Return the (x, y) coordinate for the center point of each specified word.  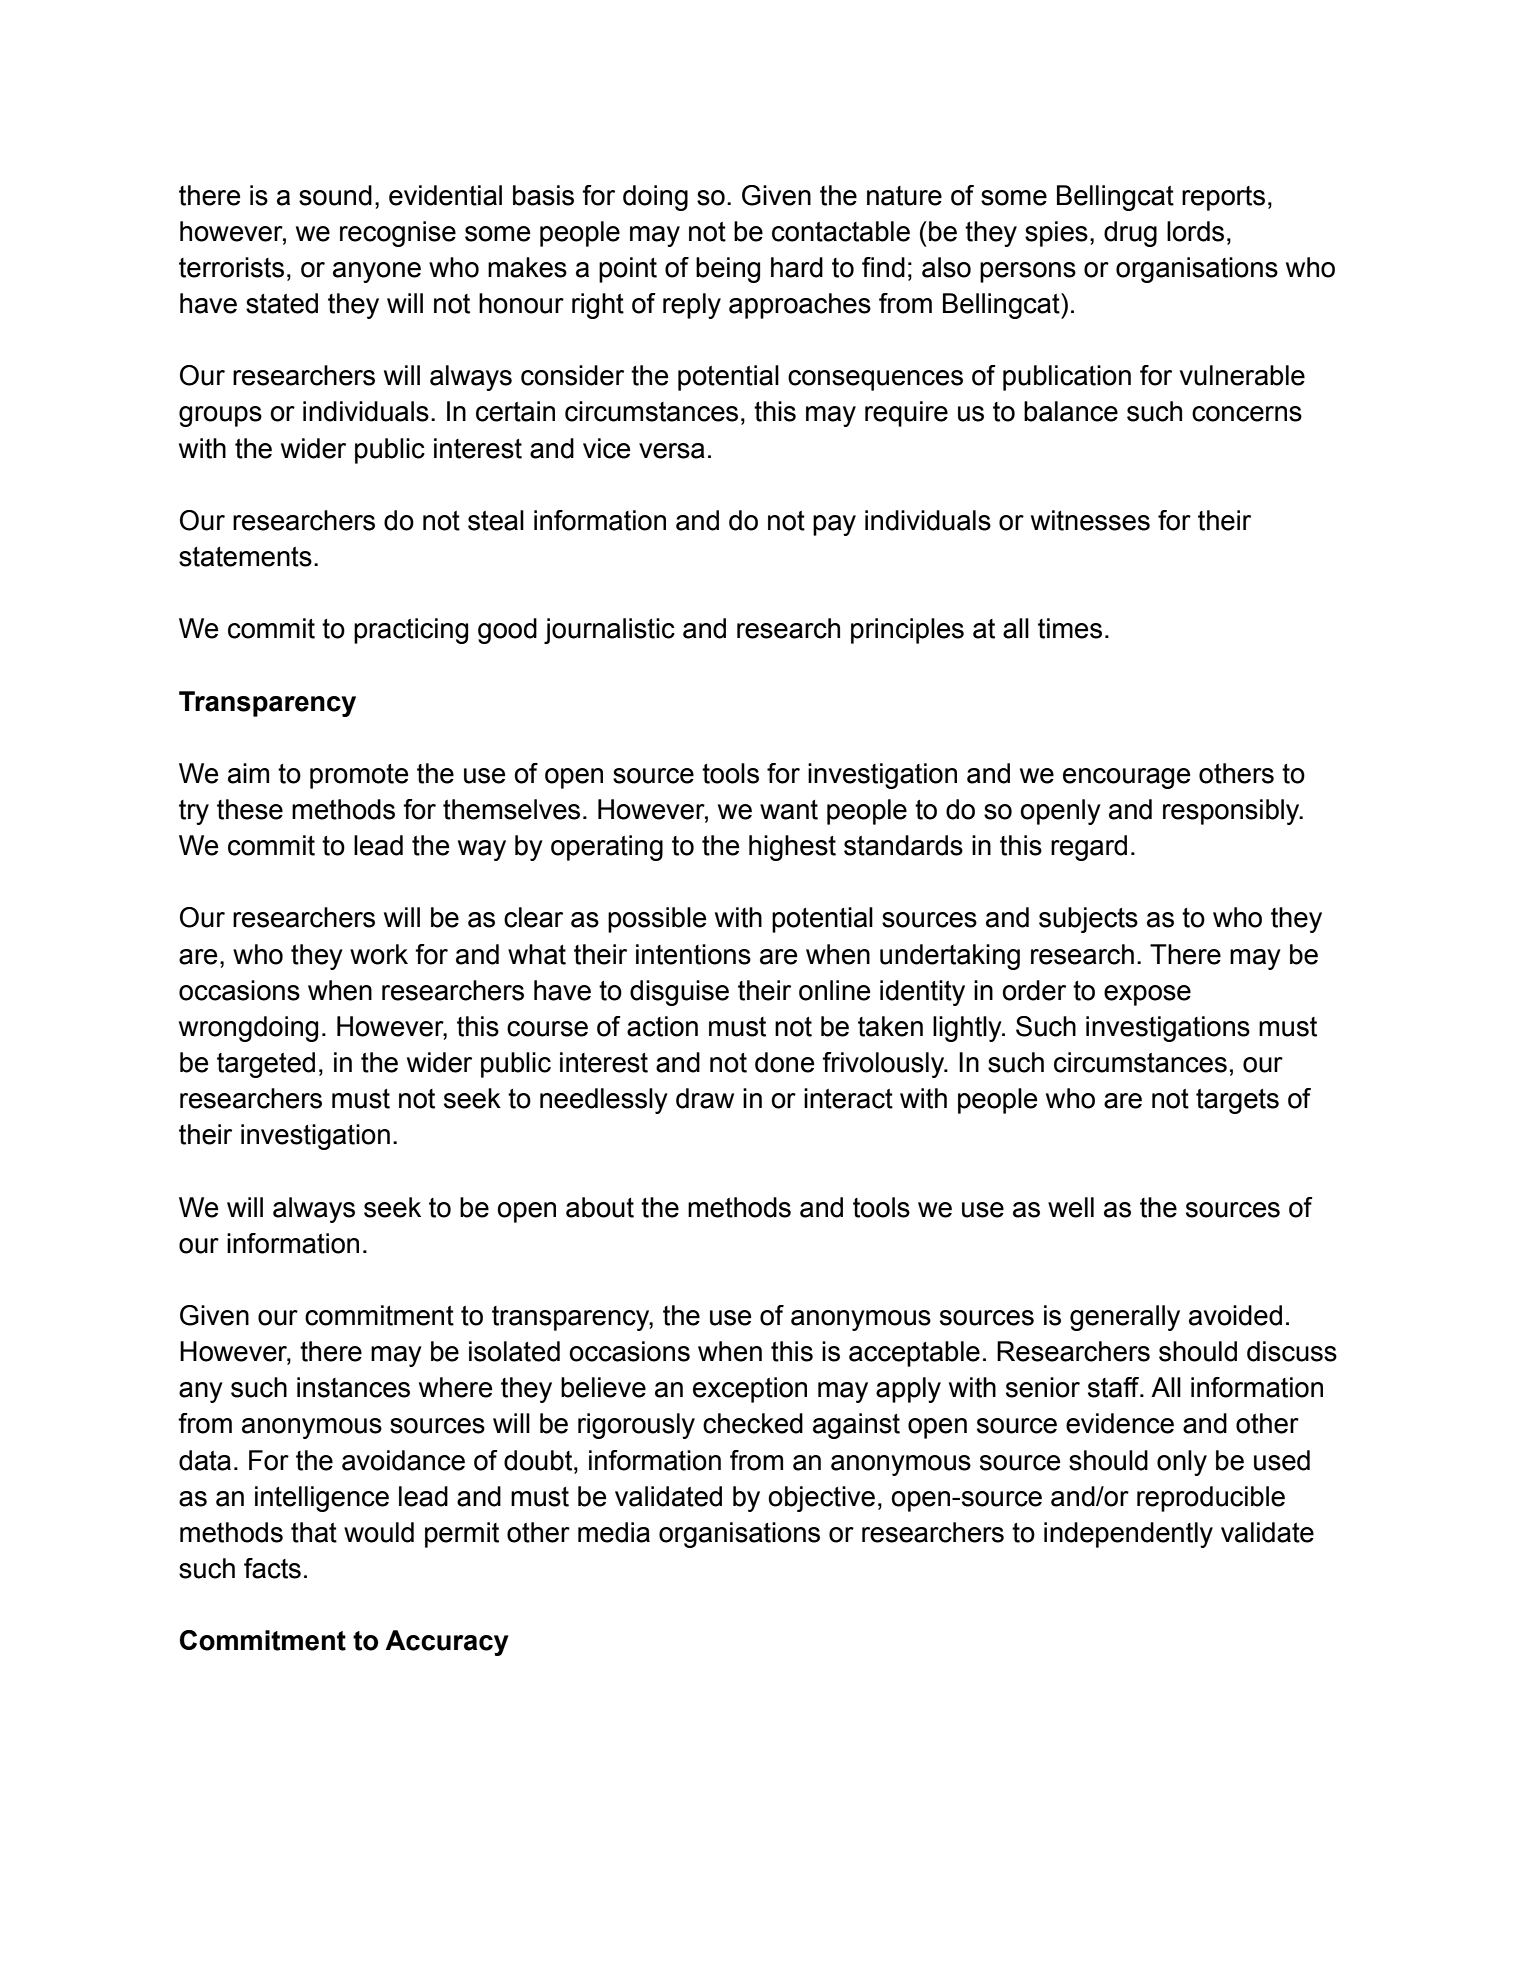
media (614, 1532)
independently (1128, 1535)
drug (1130, 234)
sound (335, 195)
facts (272, 1568)
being (728, 270)
